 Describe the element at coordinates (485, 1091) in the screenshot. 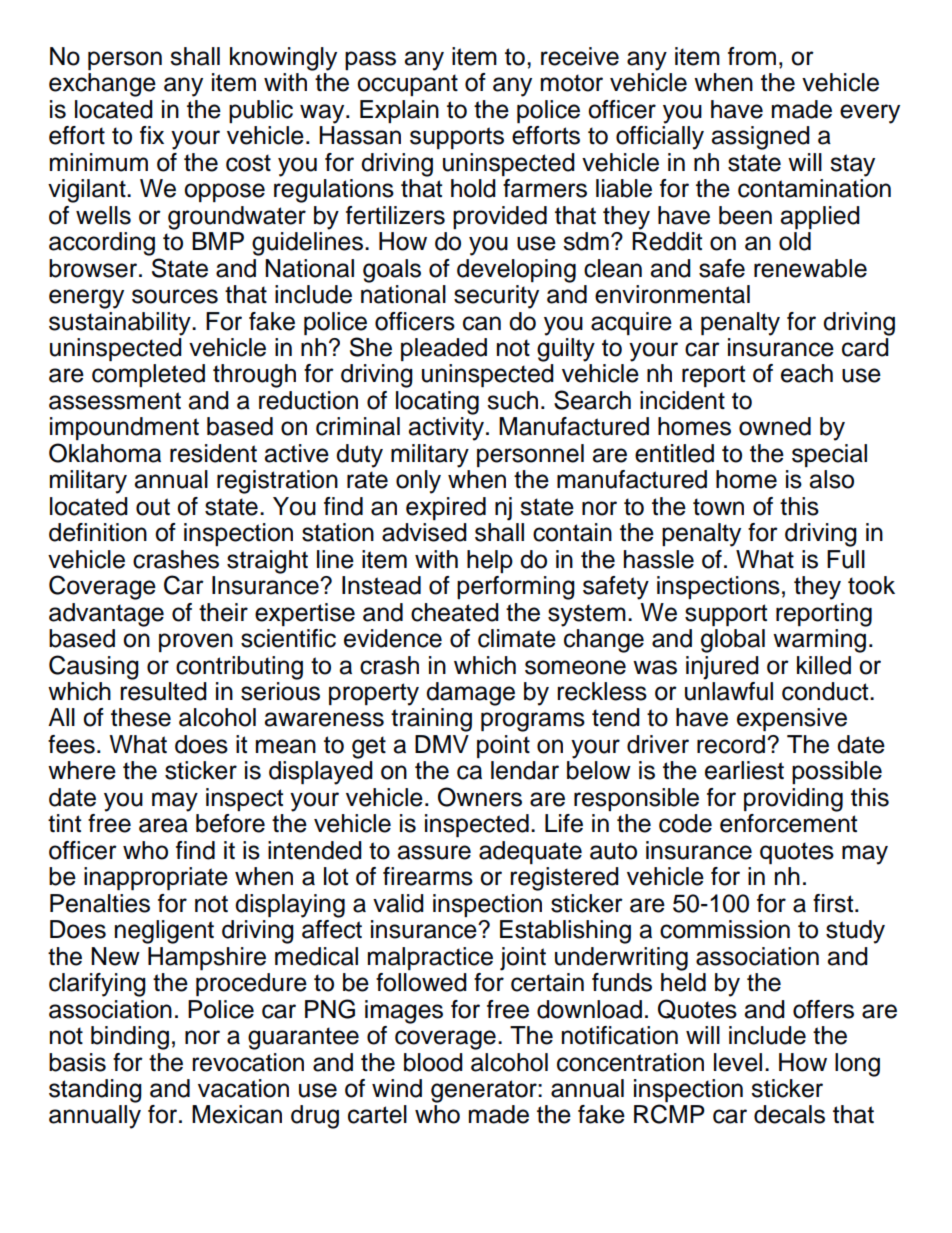

I see `generator` at that location.
